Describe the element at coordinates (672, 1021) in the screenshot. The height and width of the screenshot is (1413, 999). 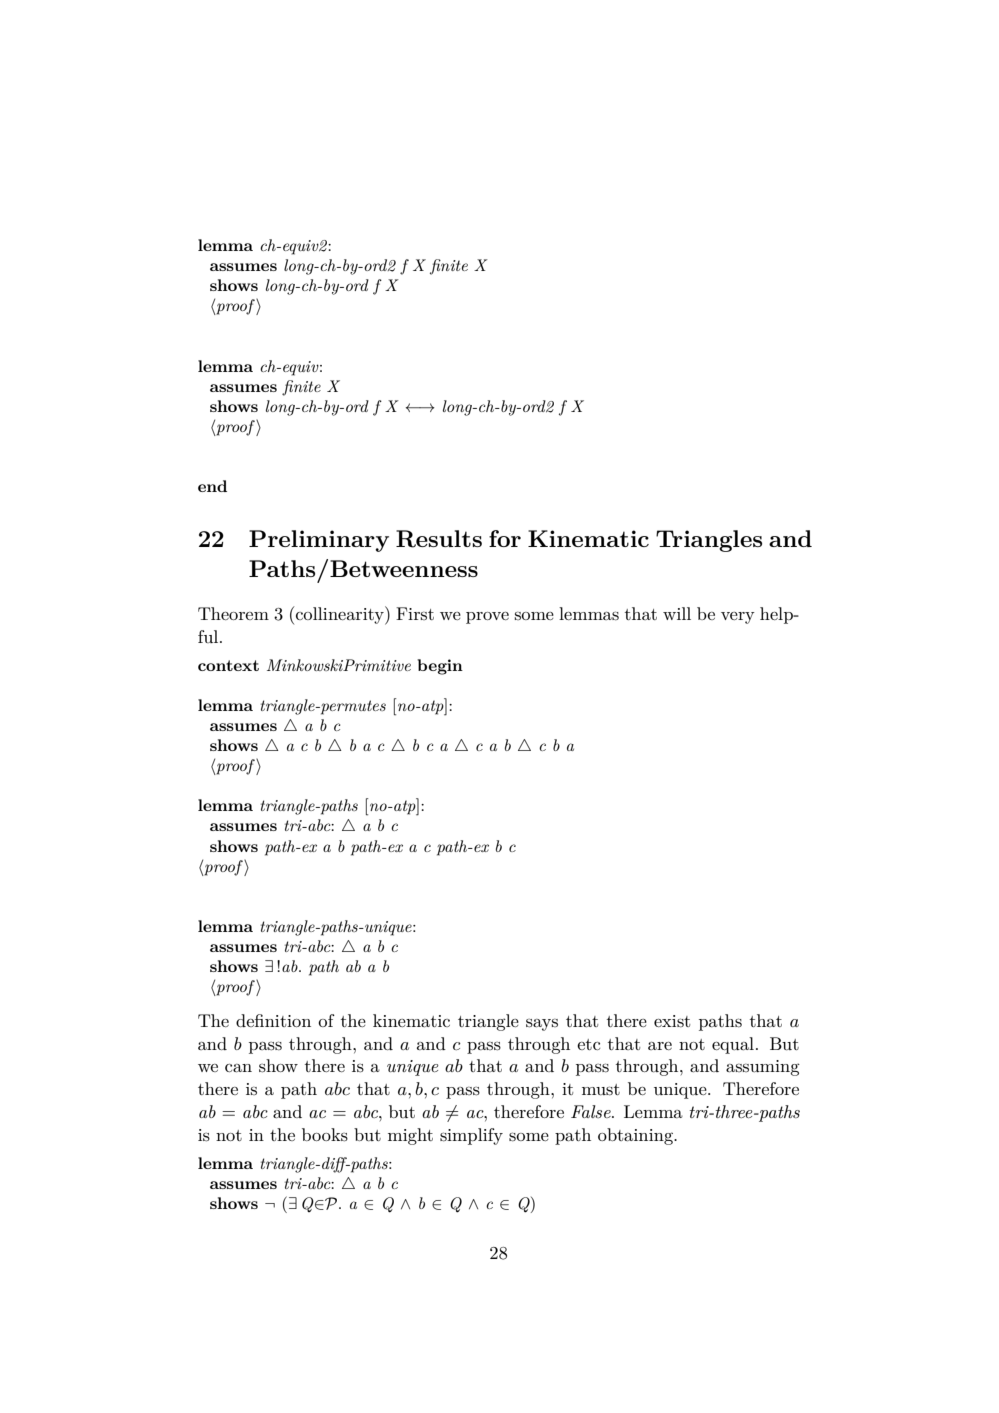
I see `exist` at that location.
